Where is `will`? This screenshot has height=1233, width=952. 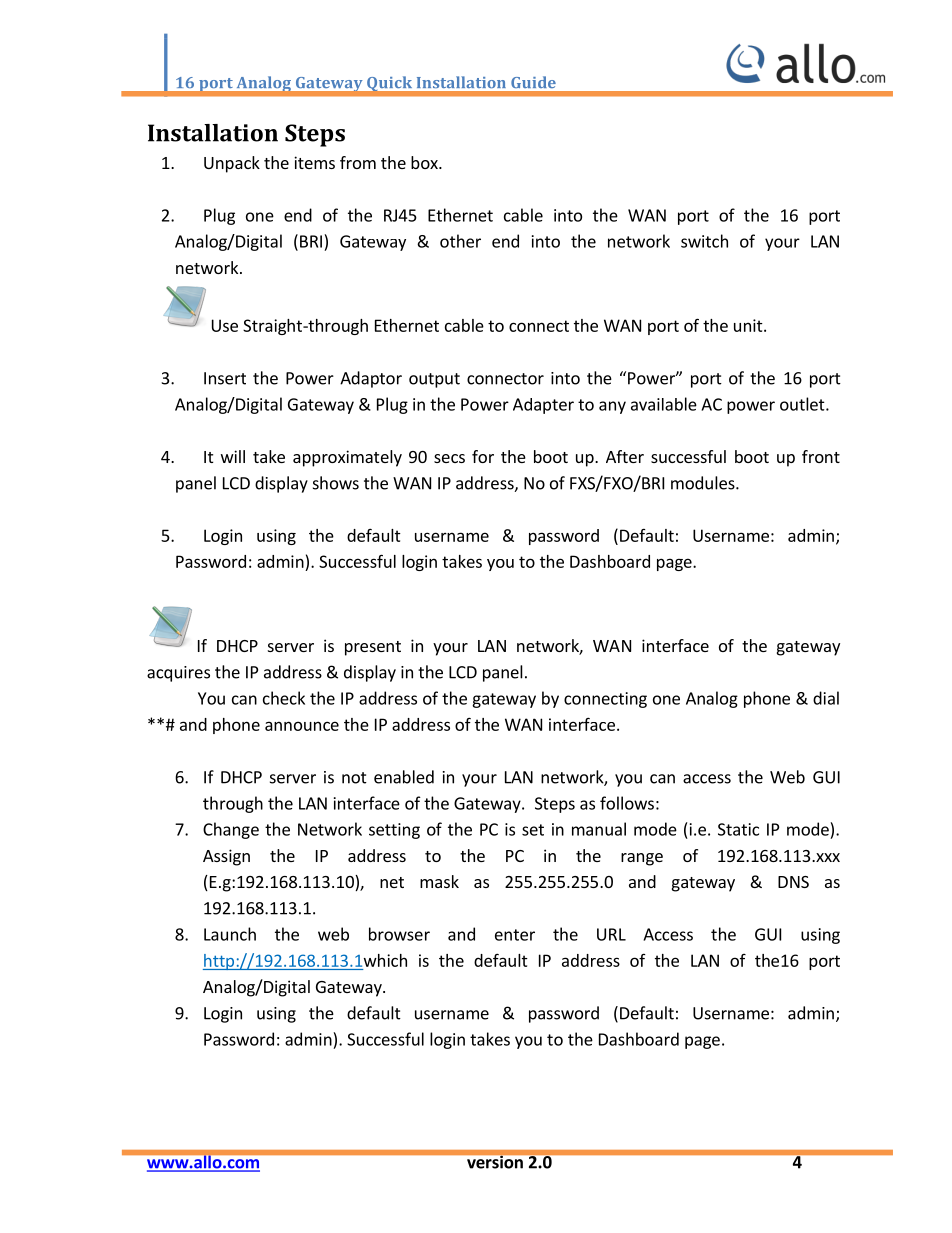
will is located at coordinates (233, 456).
